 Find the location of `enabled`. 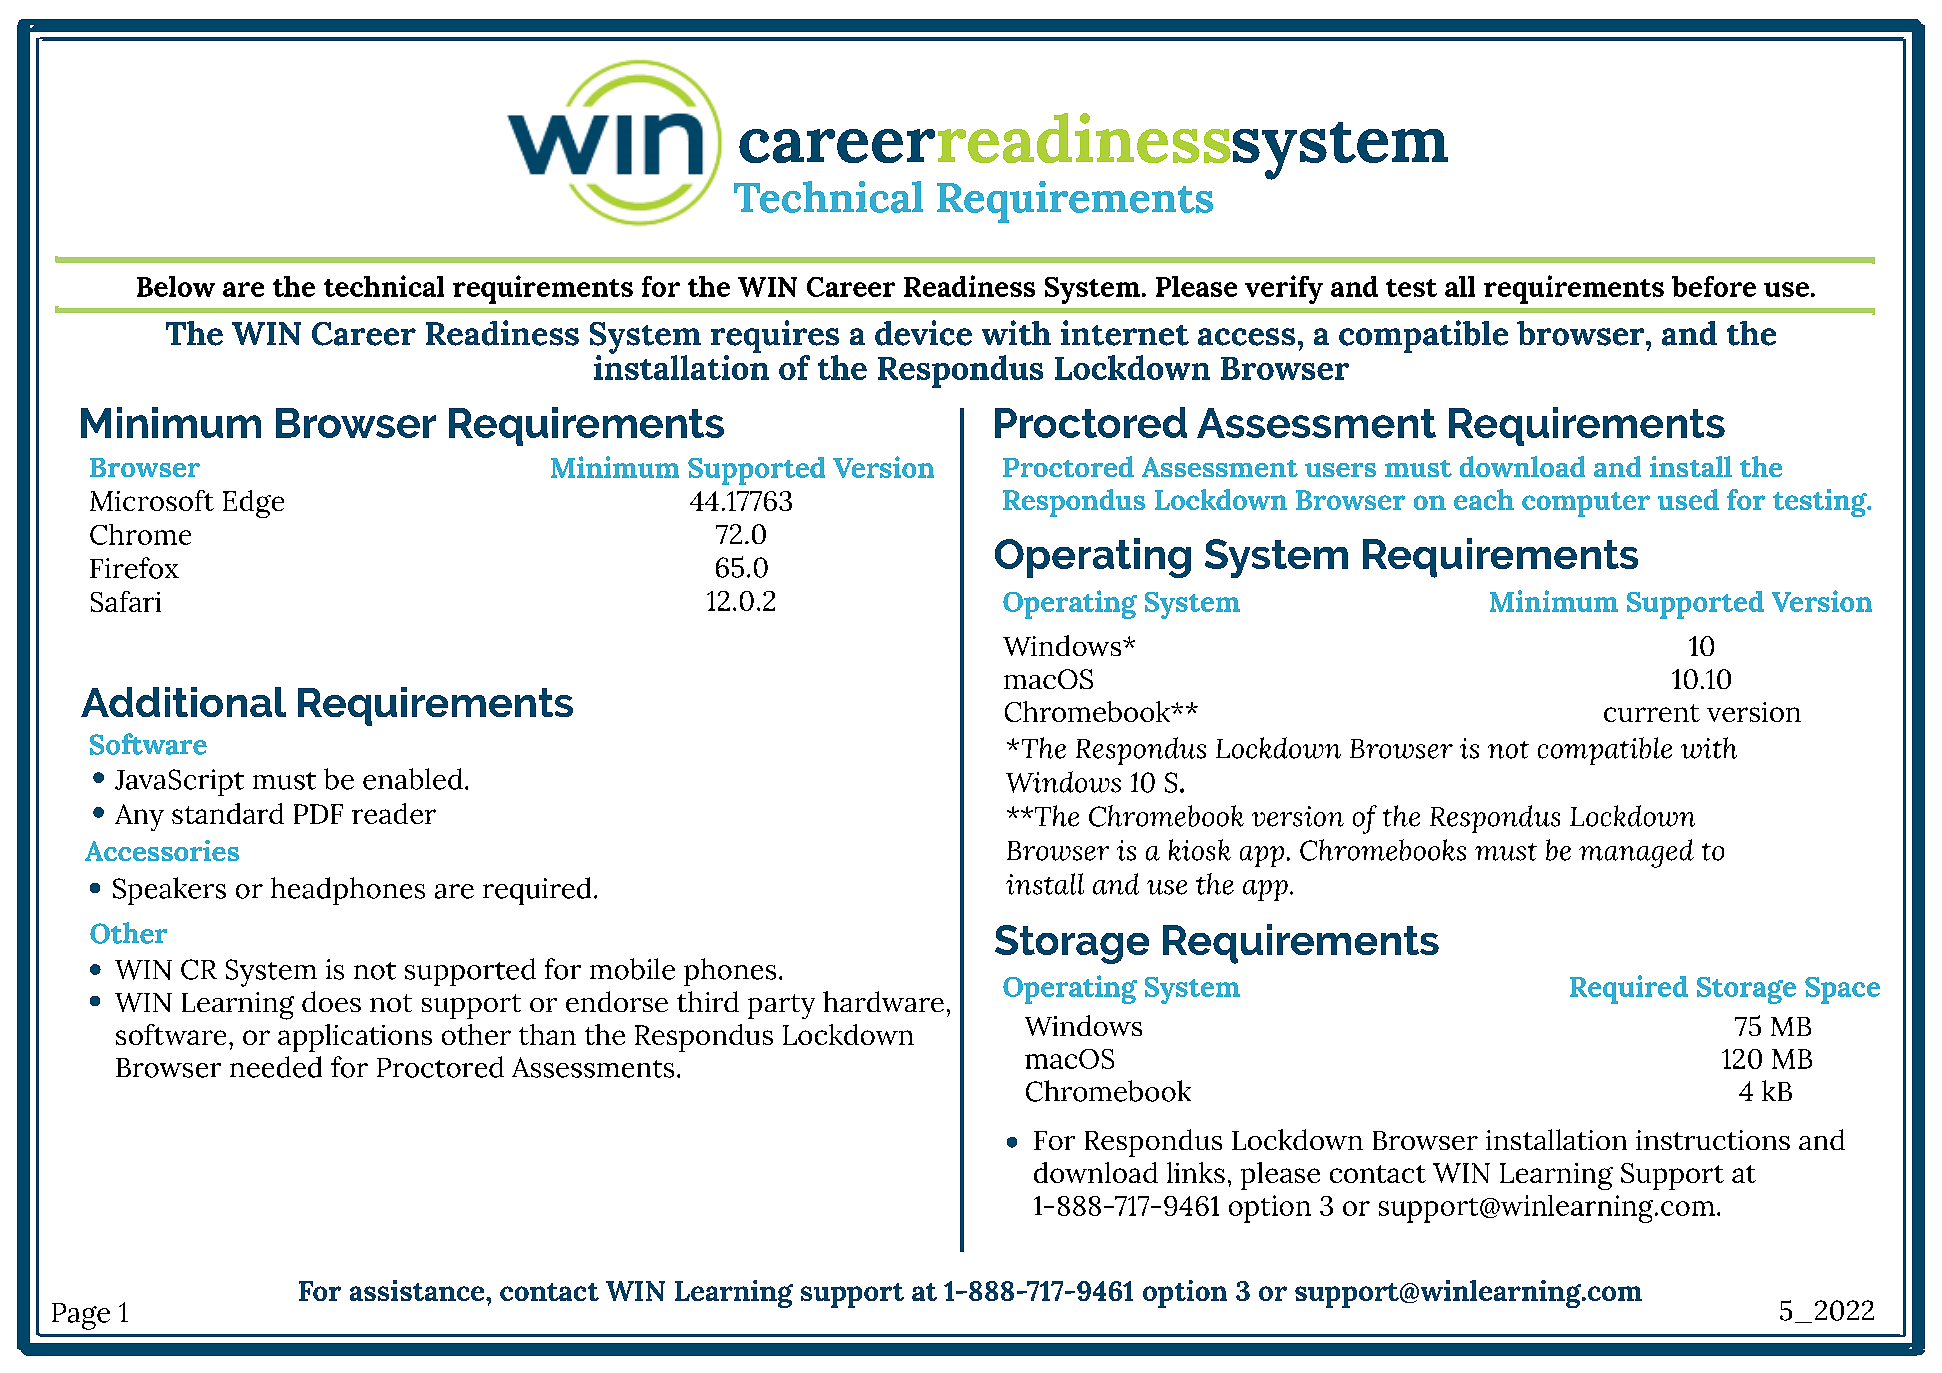

enabled is located at coordinates (413, 779).
